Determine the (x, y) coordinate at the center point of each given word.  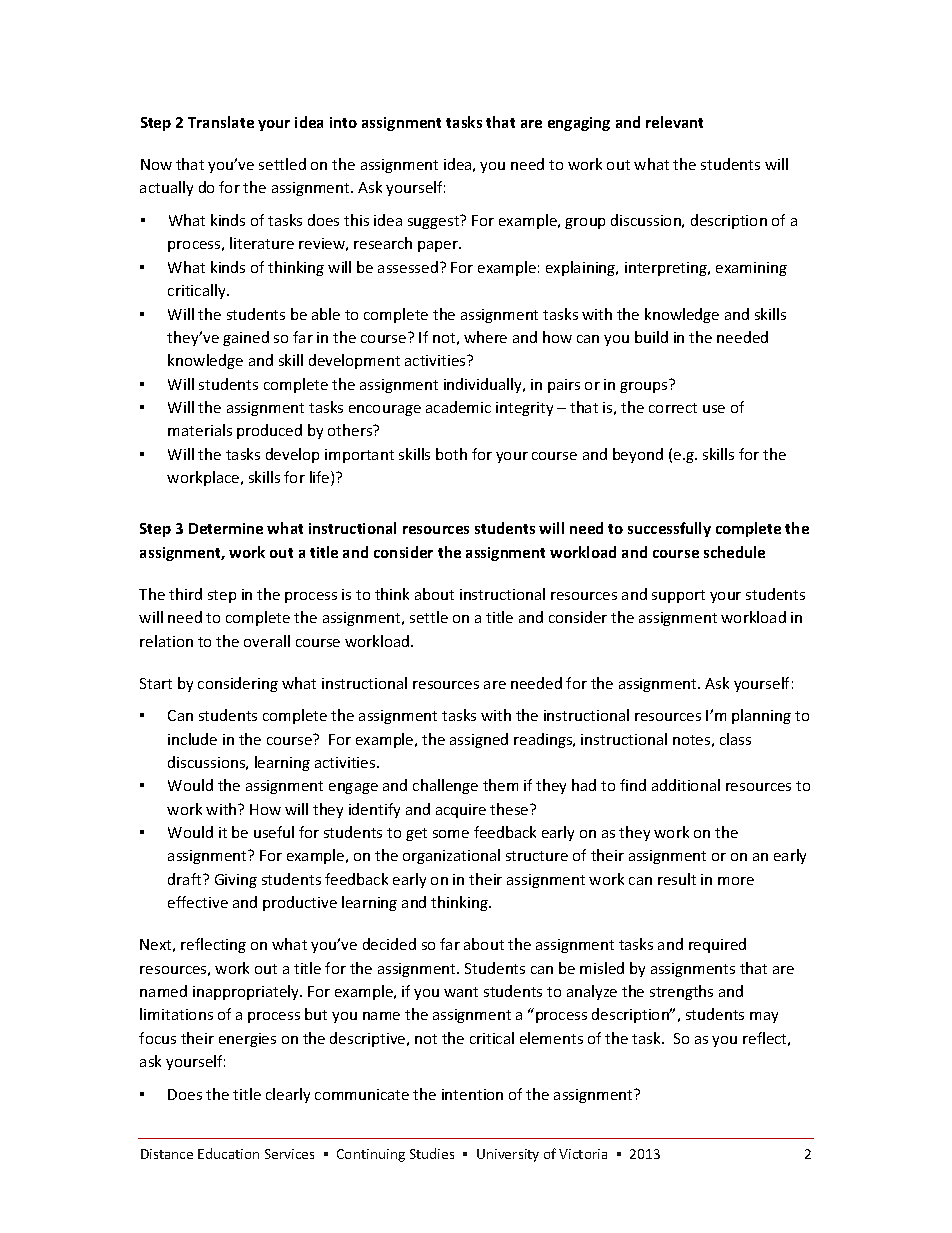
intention (472, 1094)
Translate (221, 122)
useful (274, 832)
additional (686, 785)
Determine (226, 528)
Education (228, 1153)
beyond (638, 455)
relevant (674, 122)
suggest (435, 222)
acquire (461, 811)
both (451, 454)
